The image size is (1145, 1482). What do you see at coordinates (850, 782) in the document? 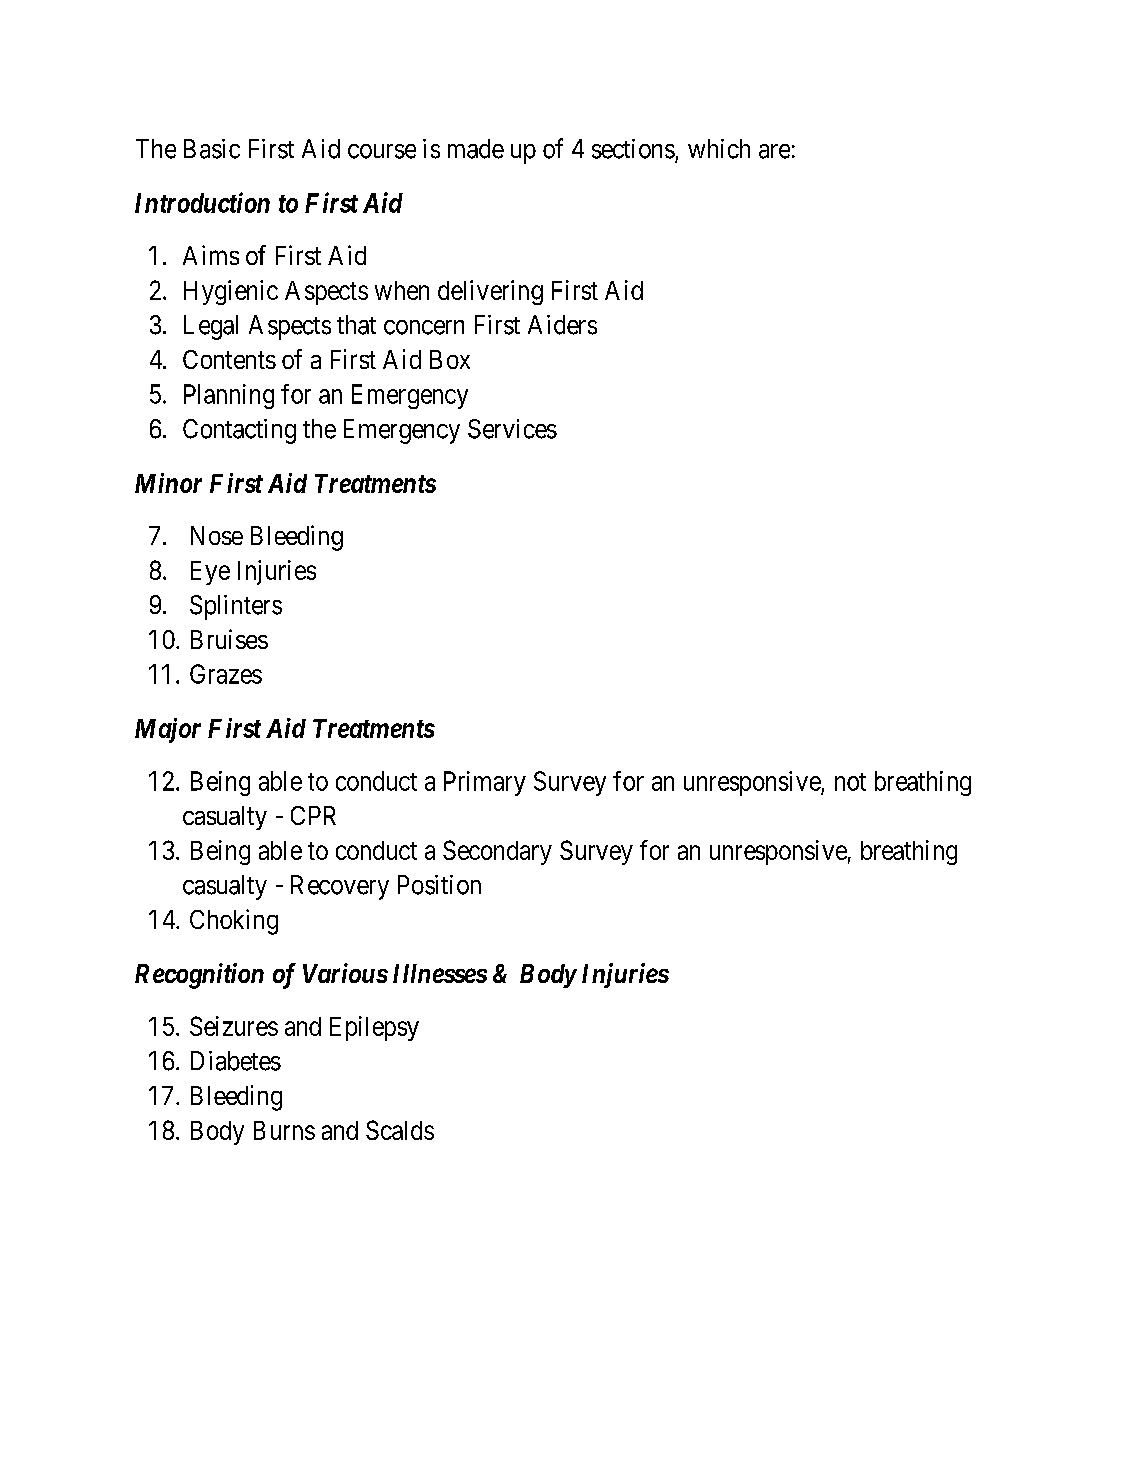
I see `not` at bounding box center [850, 782].
